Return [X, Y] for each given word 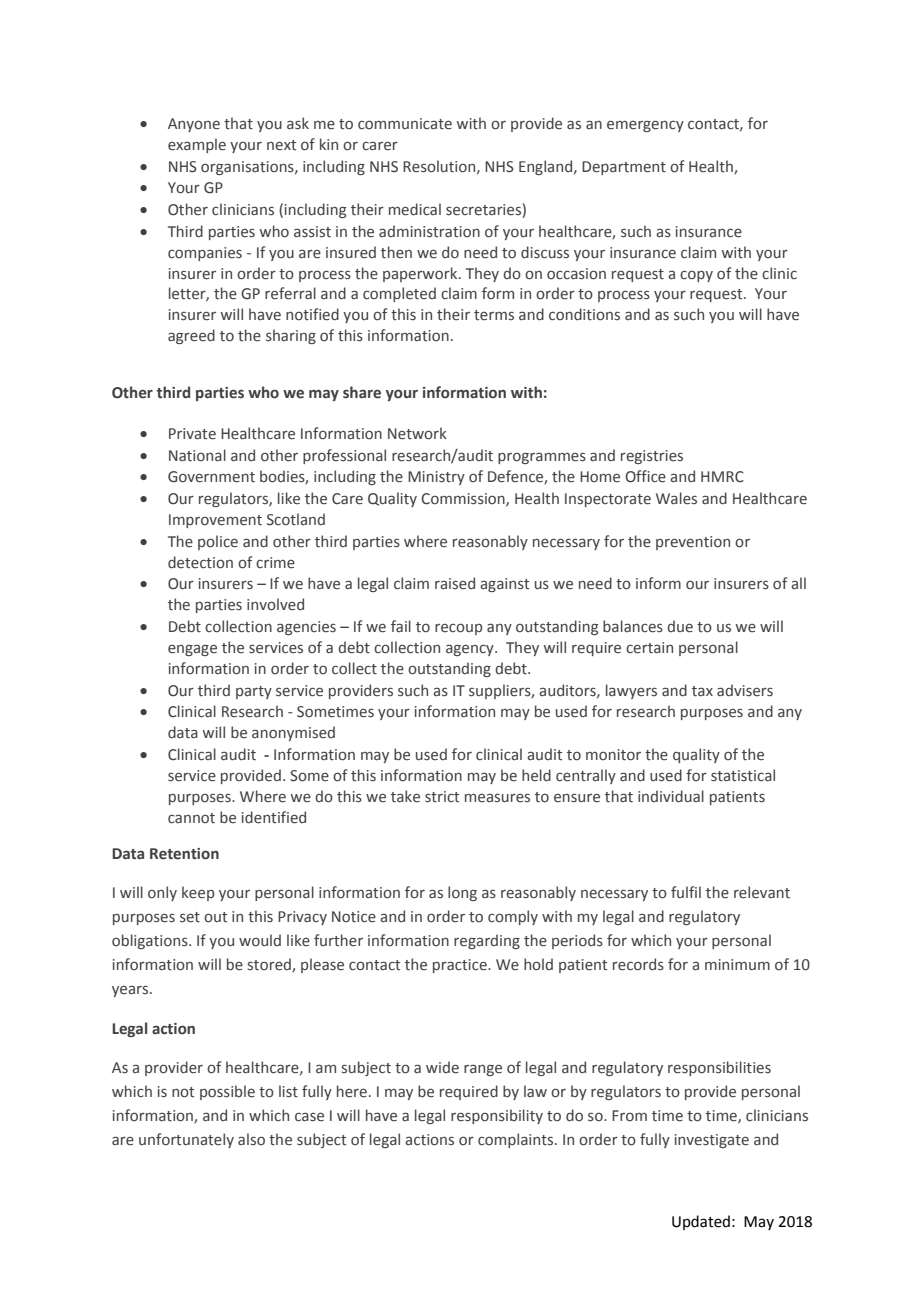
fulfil [686, 892]
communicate [405, 124]
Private [192, 434]
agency [471, 650]
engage [192, 650]
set [190, 917]
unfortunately [186, 1140]
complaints [517, 1140]
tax [702, 691]
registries [652, 457]
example [197, 145]
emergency [645, 126]
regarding [487, 941]
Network [417, 433]
